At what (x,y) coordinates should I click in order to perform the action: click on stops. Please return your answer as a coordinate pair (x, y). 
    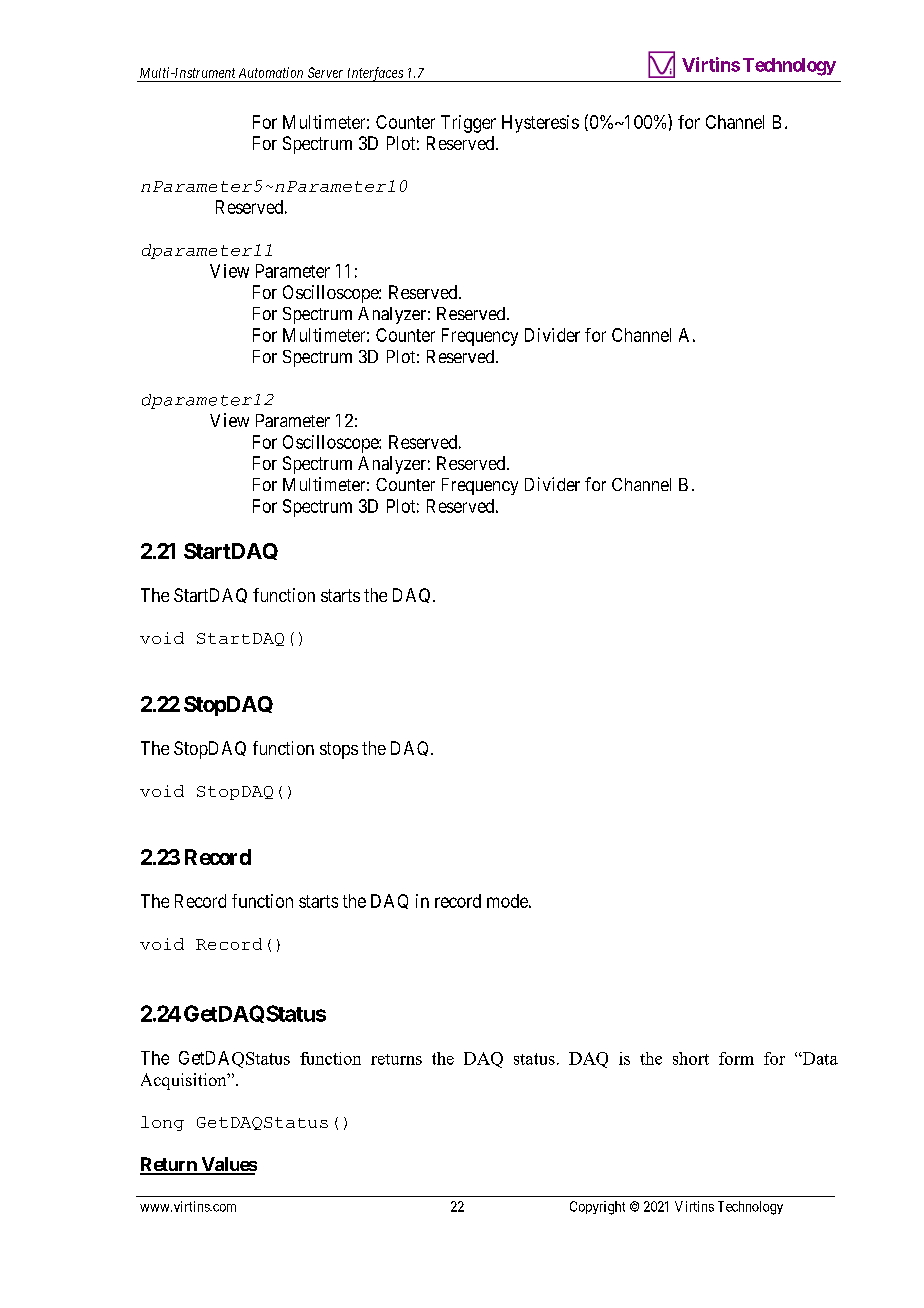
    Looking at the image, I should click on (339, 750).
